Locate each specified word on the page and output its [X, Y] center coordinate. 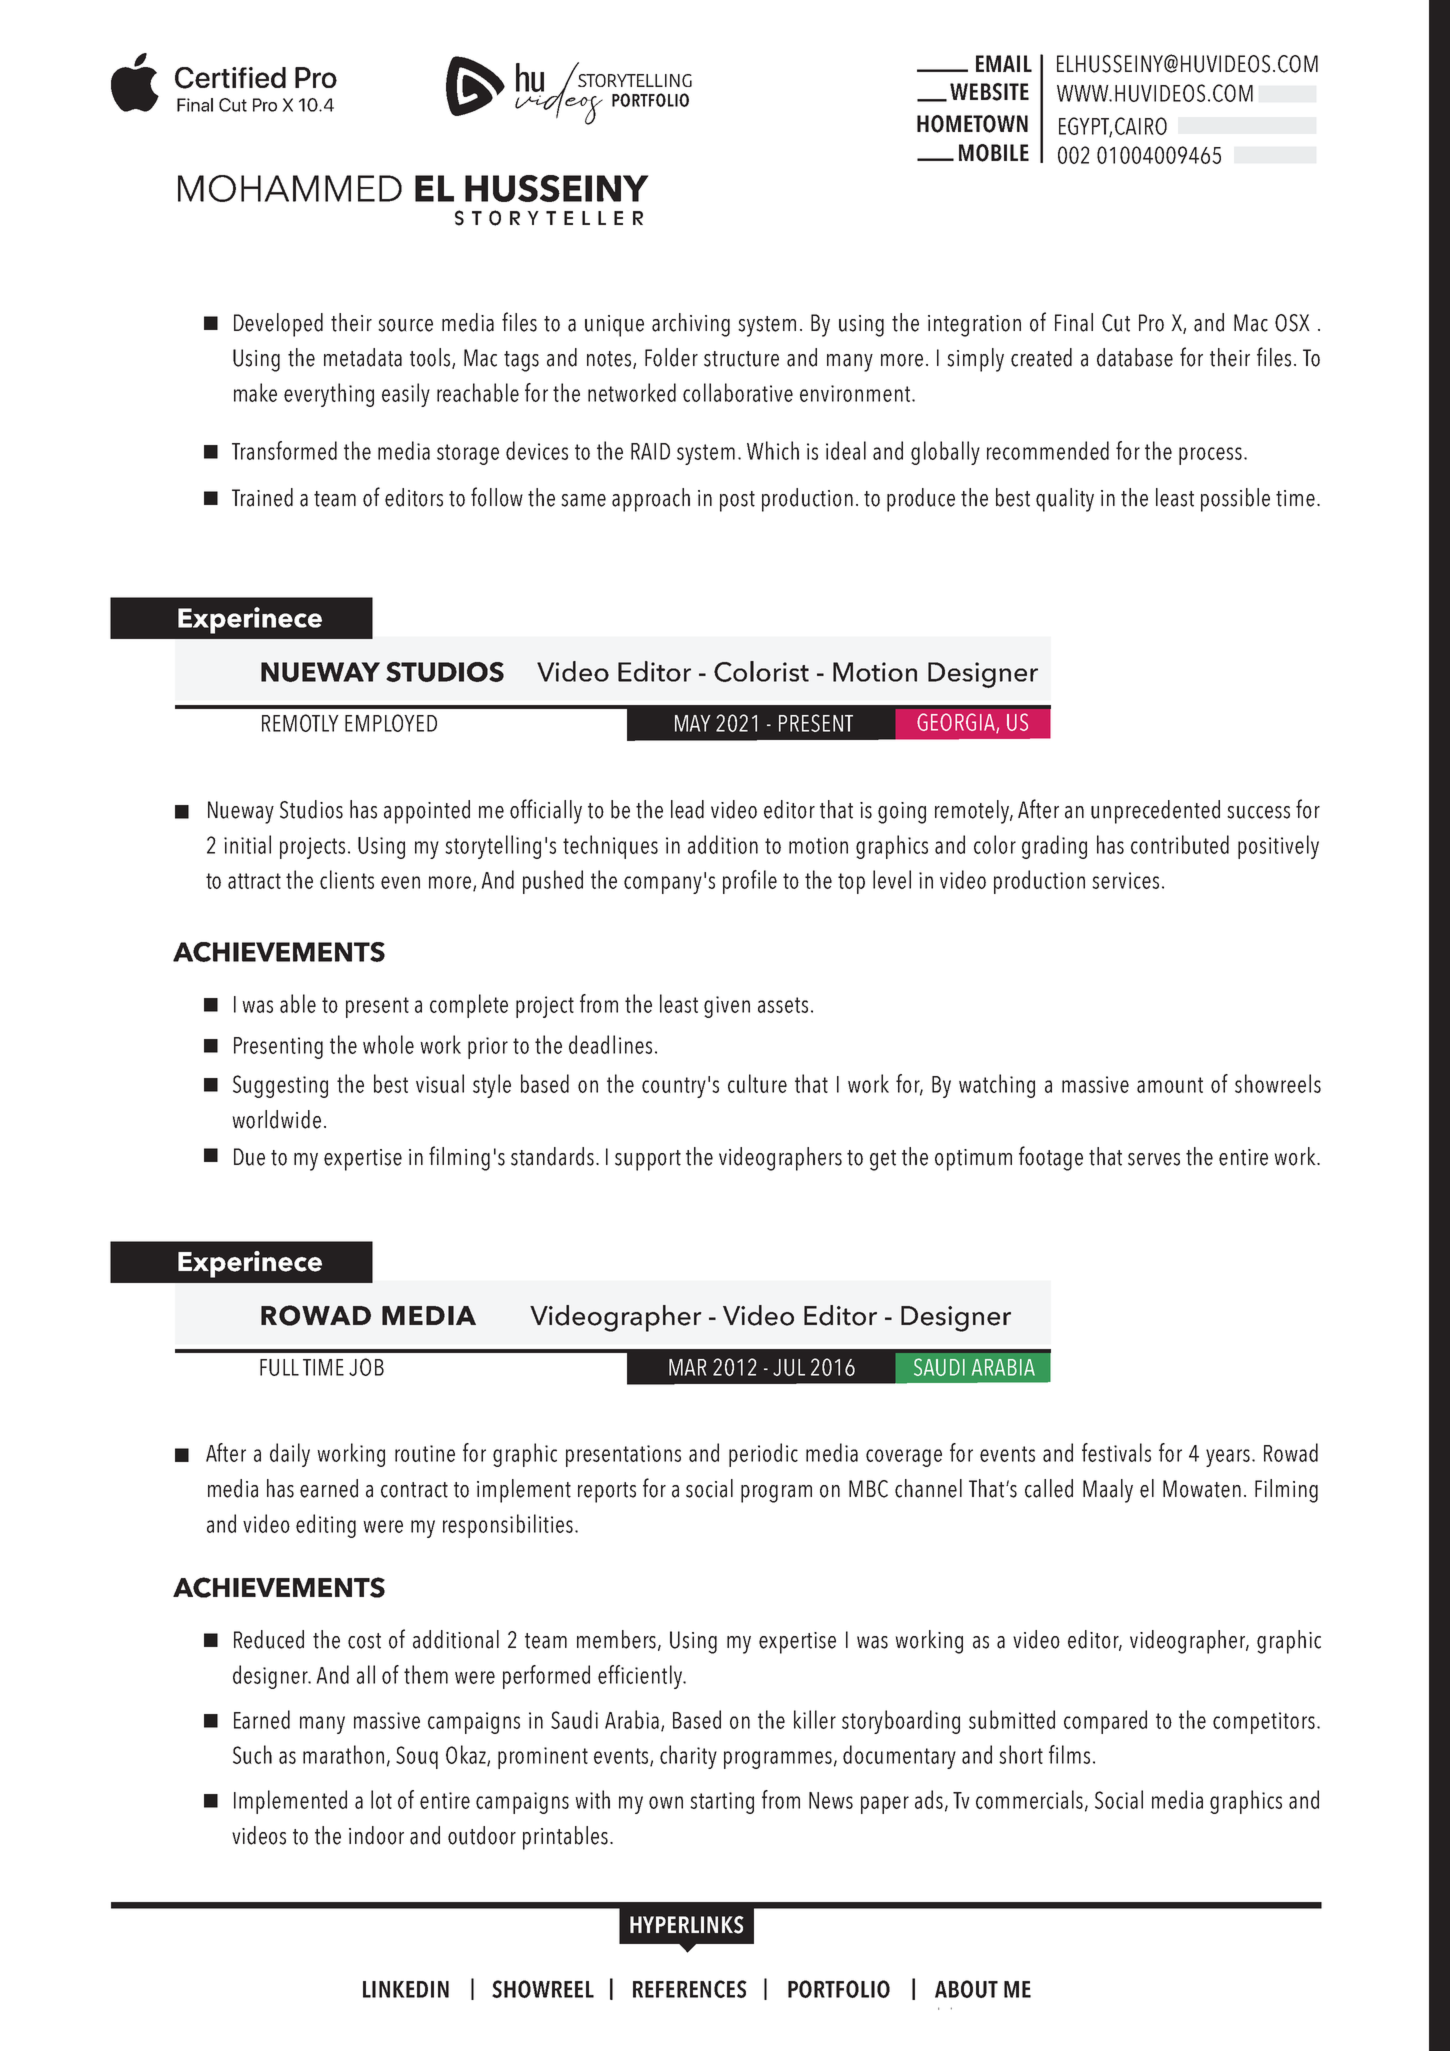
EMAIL [1004, 63]
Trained [262, 497]
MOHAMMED [290, 188]
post [737, 501]
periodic [763, 1455]
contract [414, 1490]
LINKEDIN [406, 1989]
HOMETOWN [972, 124]
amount [1170, 1085]
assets [783, 1005]
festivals [1116, 1452]
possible [1235, 500]
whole [388, 1044]
